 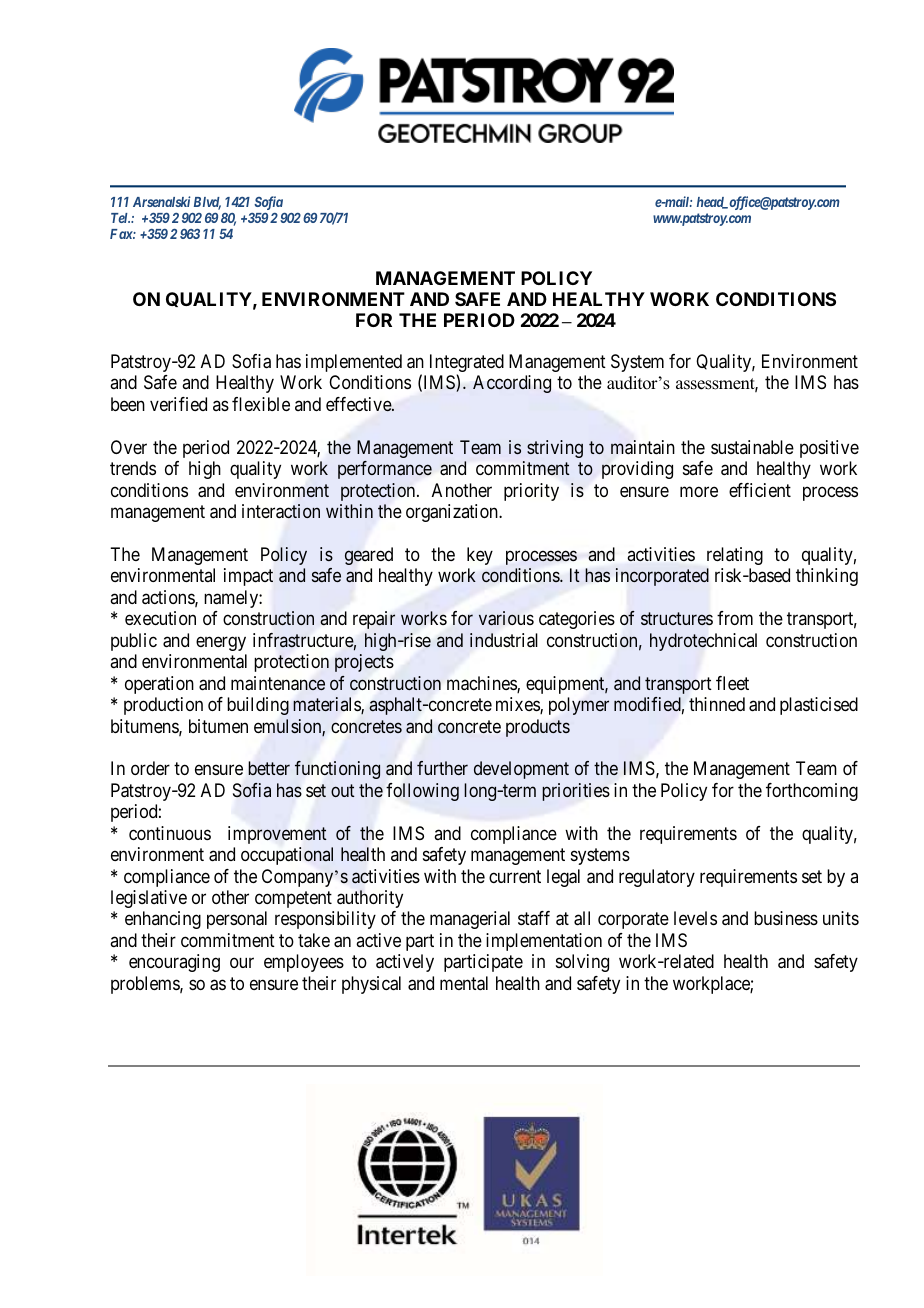 I want to click on business, so click(x=786, y=918).
